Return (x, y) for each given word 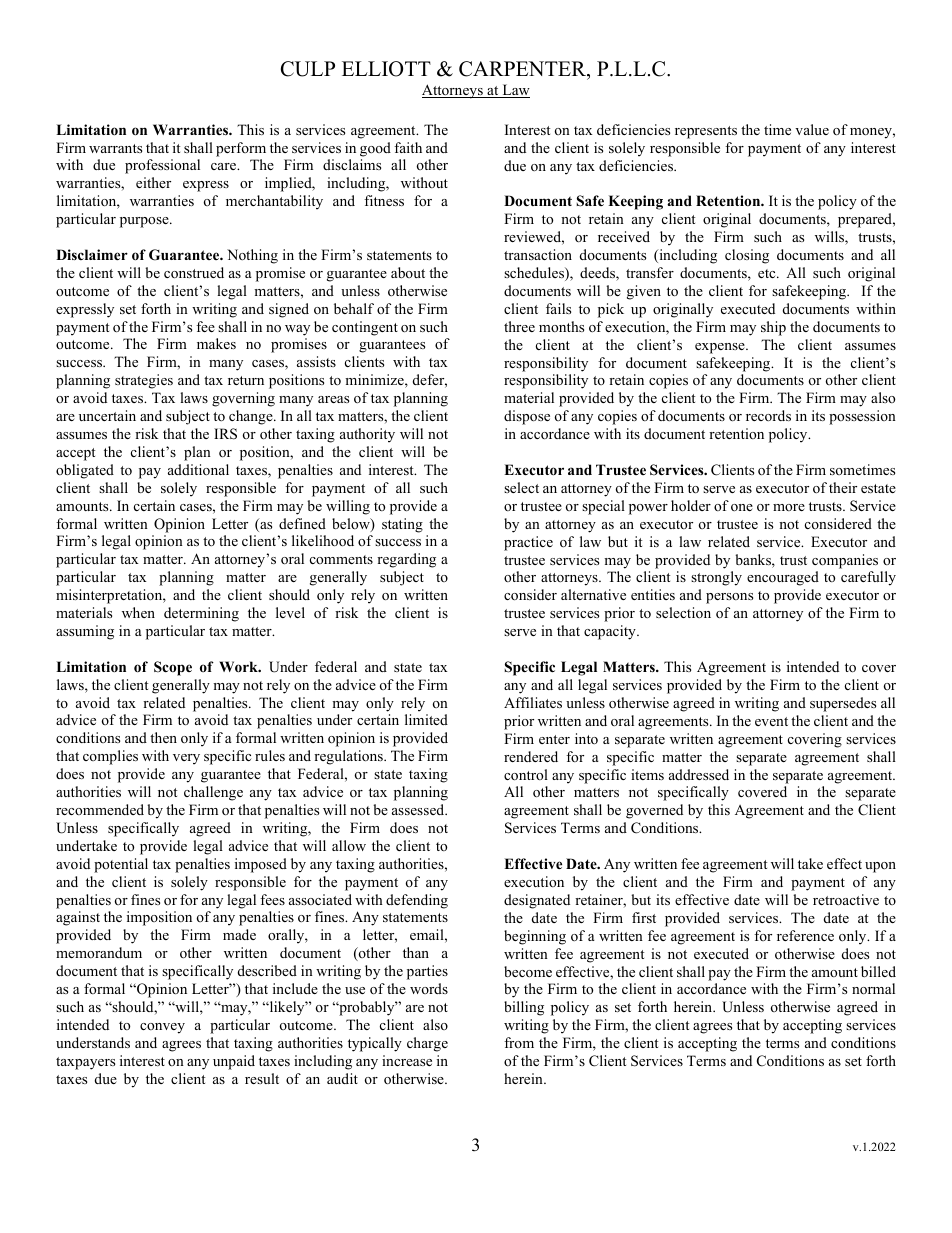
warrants (115, 148)
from (519, 1042)
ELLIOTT (386, 69)
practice (528, 543)
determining (201, 614)
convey (162, 1028)
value (812, 129)
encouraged (783, 578)
